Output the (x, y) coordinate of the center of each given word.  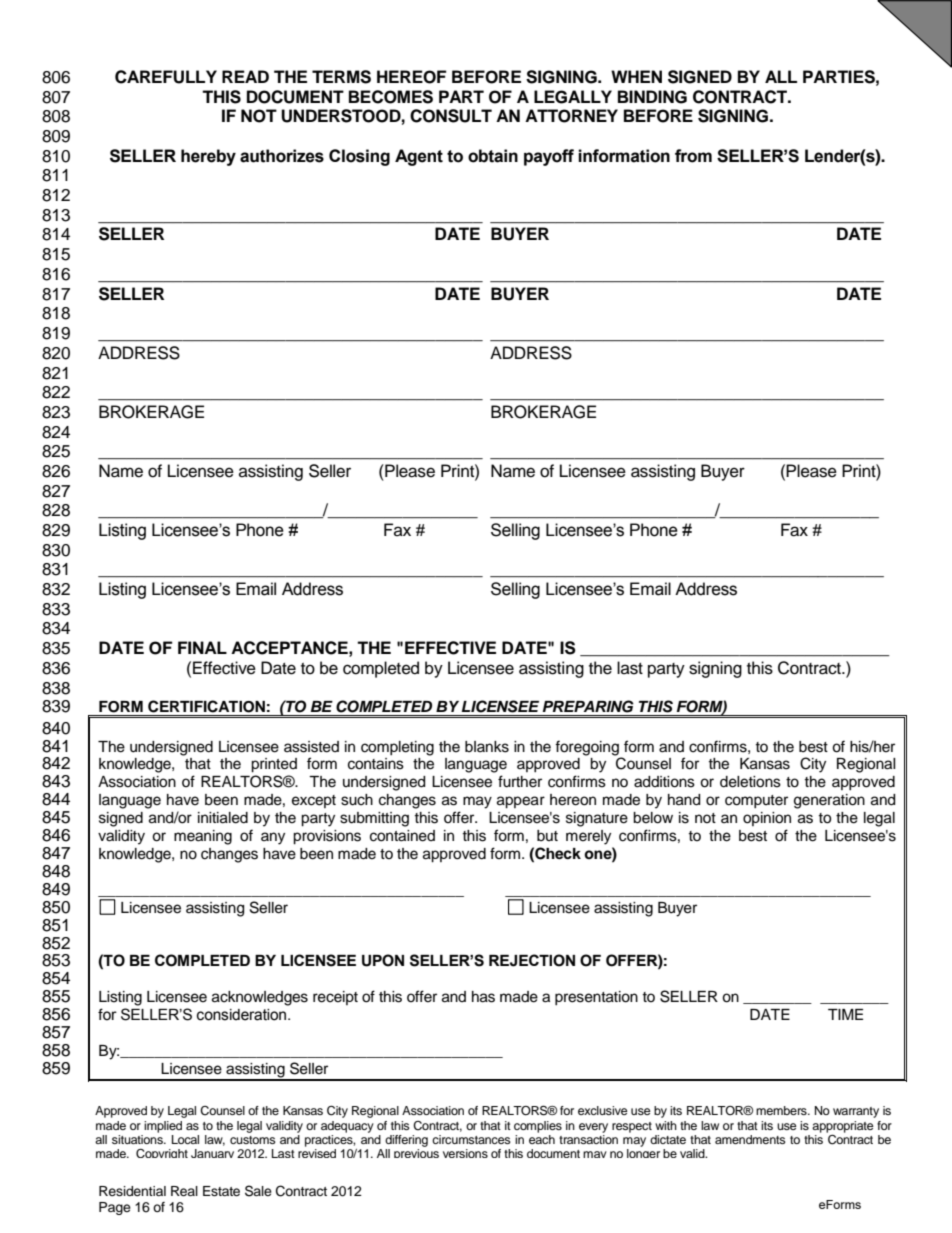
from (693, 156)
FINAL (202, 647)
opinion (767, 819)
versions (465, 1153)
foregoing (588, 749)
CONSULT (451, 116)
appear (521, 802)
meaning (203, 837)
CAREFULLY (166, 77)
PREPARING (588, 706)
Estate (221, 1191)
